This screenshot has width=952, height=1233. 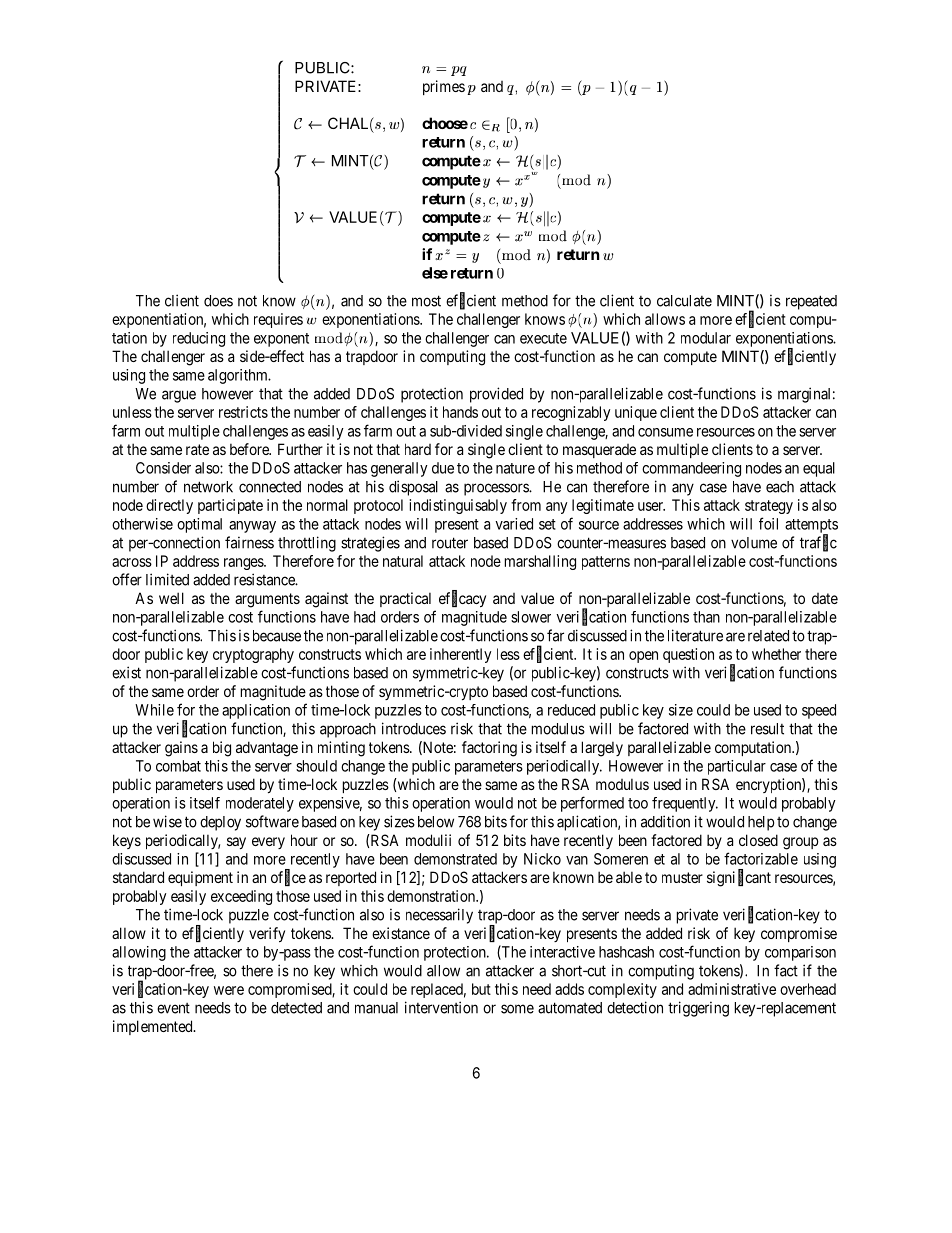 What do you see at coordinates (426, 301) in the screenshot?
I see `most` at bounding box center [426, 301].
